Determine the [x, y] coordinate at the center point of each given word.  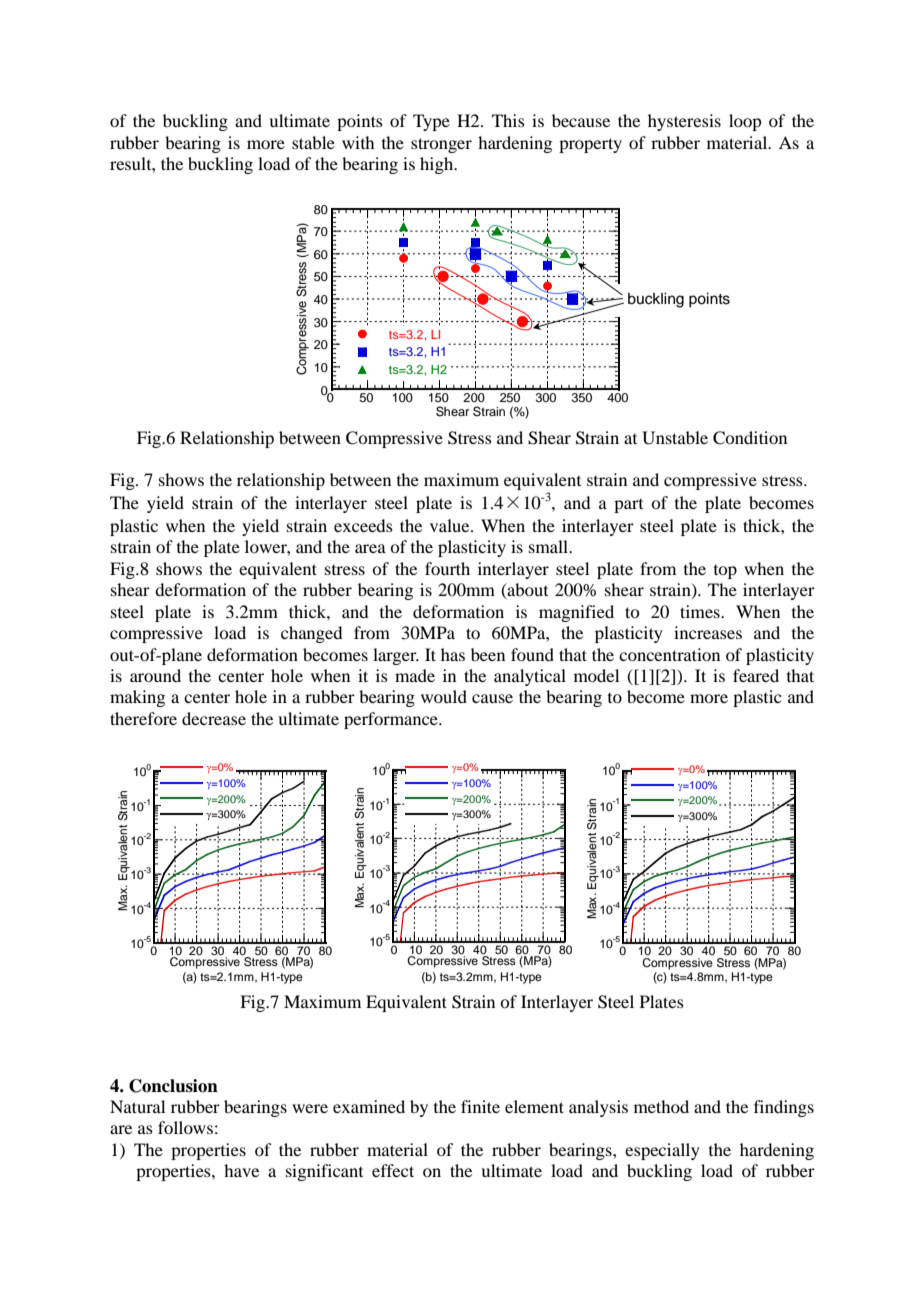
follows [185, 1127]
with [358, 142]
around [155, 675]
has [453, 654]
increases [708, 632]
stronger [441, 145]
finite [480, 1106]
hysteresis [684, 122]
